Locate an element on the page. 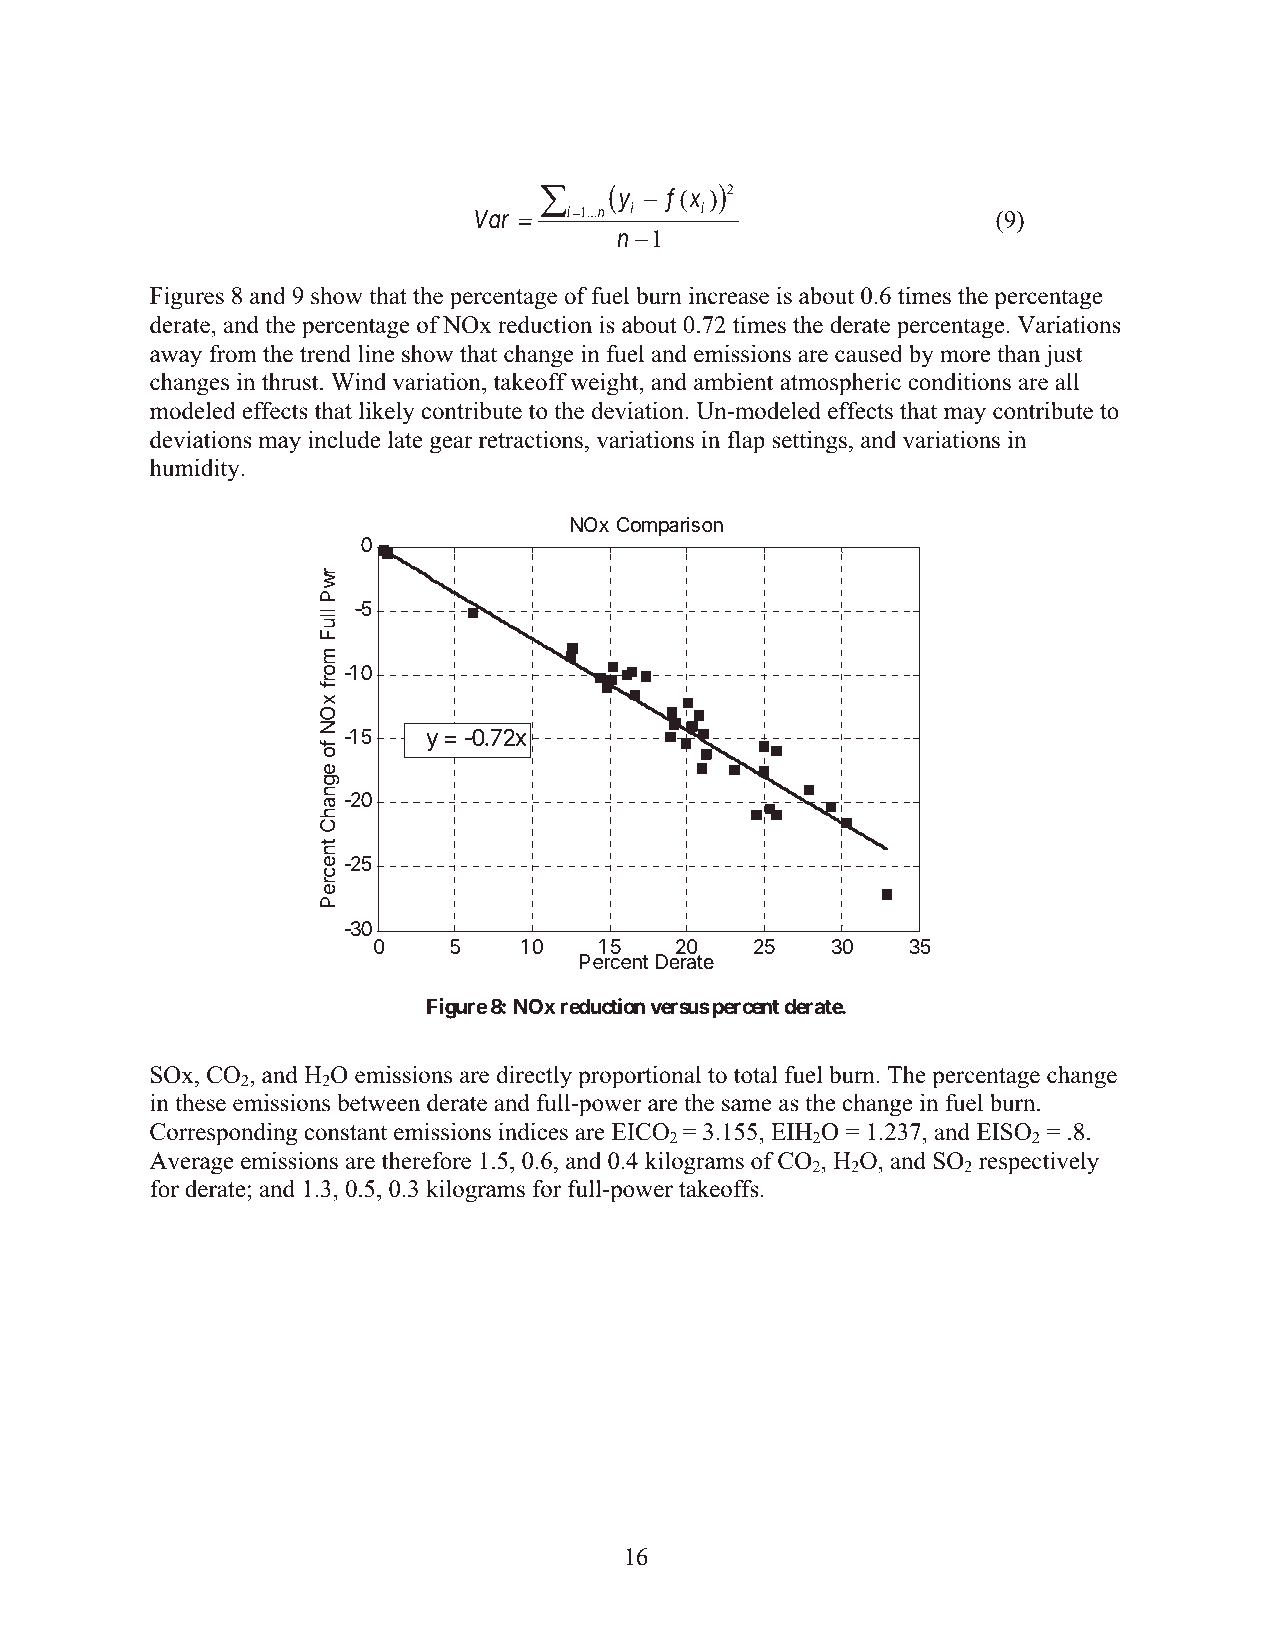 The width and height of the page is (1272, 1646). increase is located at coordinates (729, 295).
